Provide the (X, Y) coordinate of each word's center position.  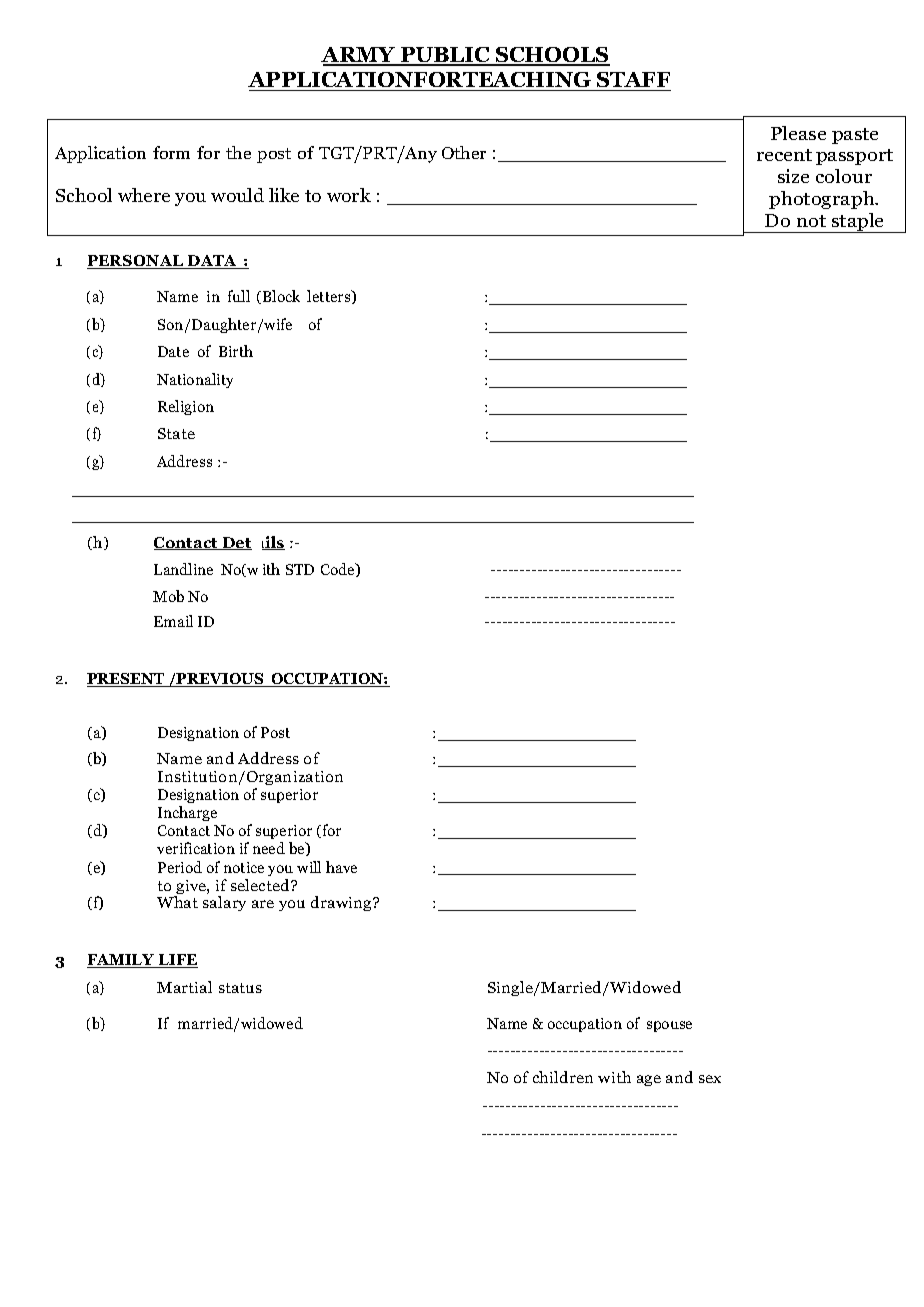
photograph (823, 200)
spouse (669, 1026)
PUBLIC (445, 56)
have (341, 867)
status (240, 988)
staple (858, 223)
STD (300, 569)
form (171, 152)
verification (196, 848)
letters (330, 297)
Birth (236, 351)
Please (798, 133)
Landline (183, 569)
